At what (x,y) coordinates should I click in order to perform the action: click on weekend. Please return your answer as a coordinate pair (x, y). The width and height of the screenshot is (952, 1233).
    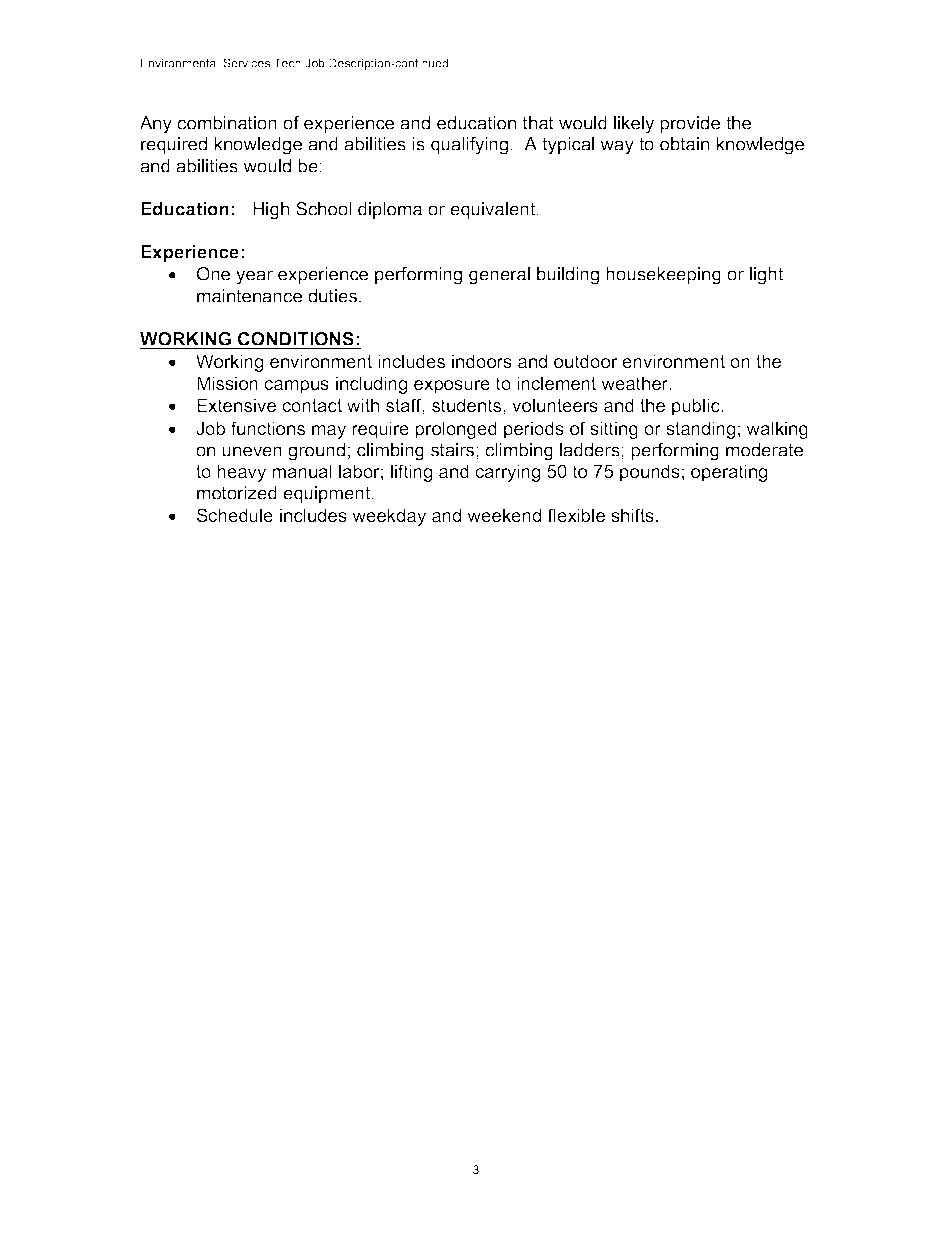
    Looking at the image, I should click on (504, 515).
